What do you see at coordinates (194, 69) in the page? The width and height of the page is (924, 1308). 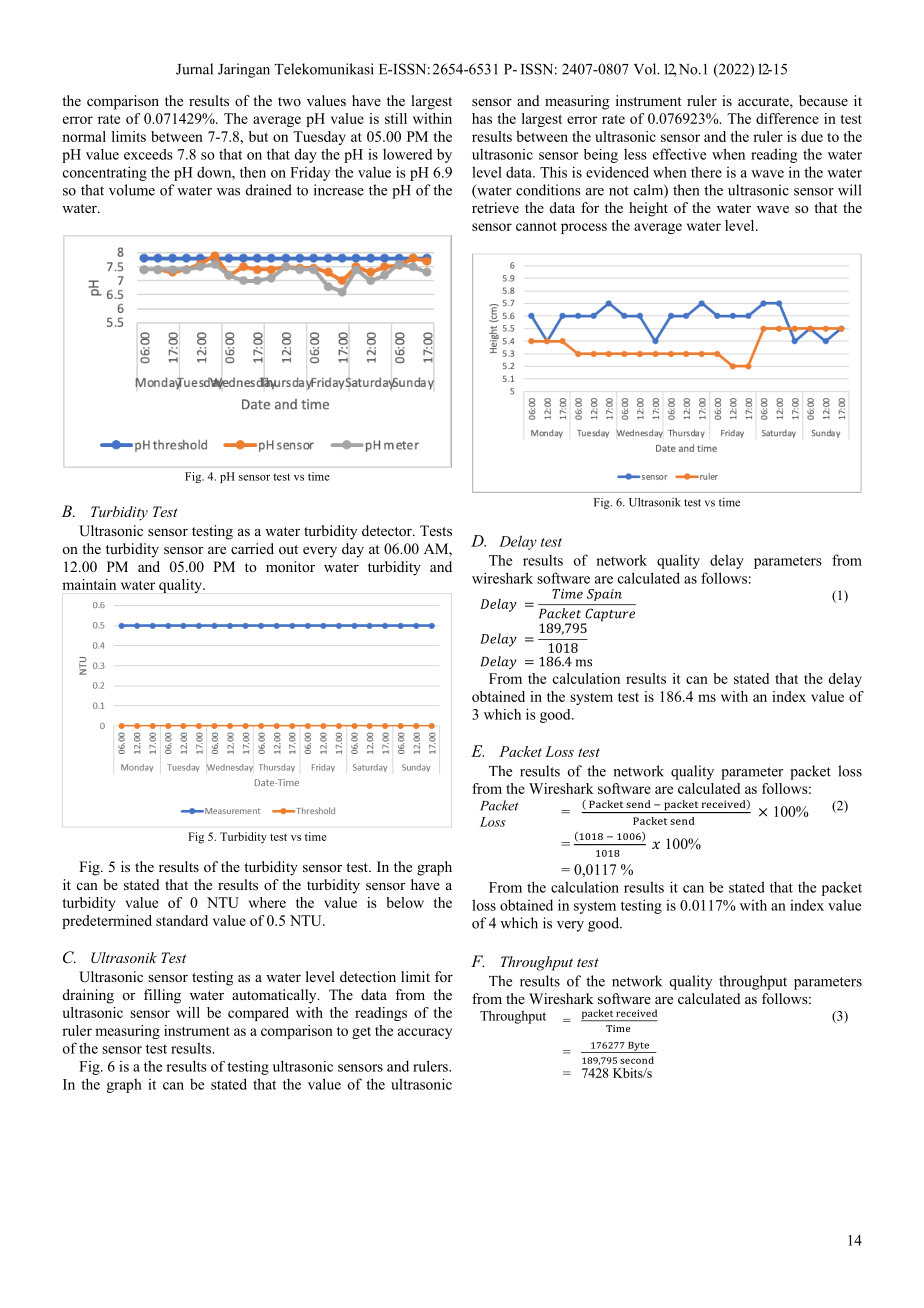 I see `Jurnal` at bounding box center [194, 69].
